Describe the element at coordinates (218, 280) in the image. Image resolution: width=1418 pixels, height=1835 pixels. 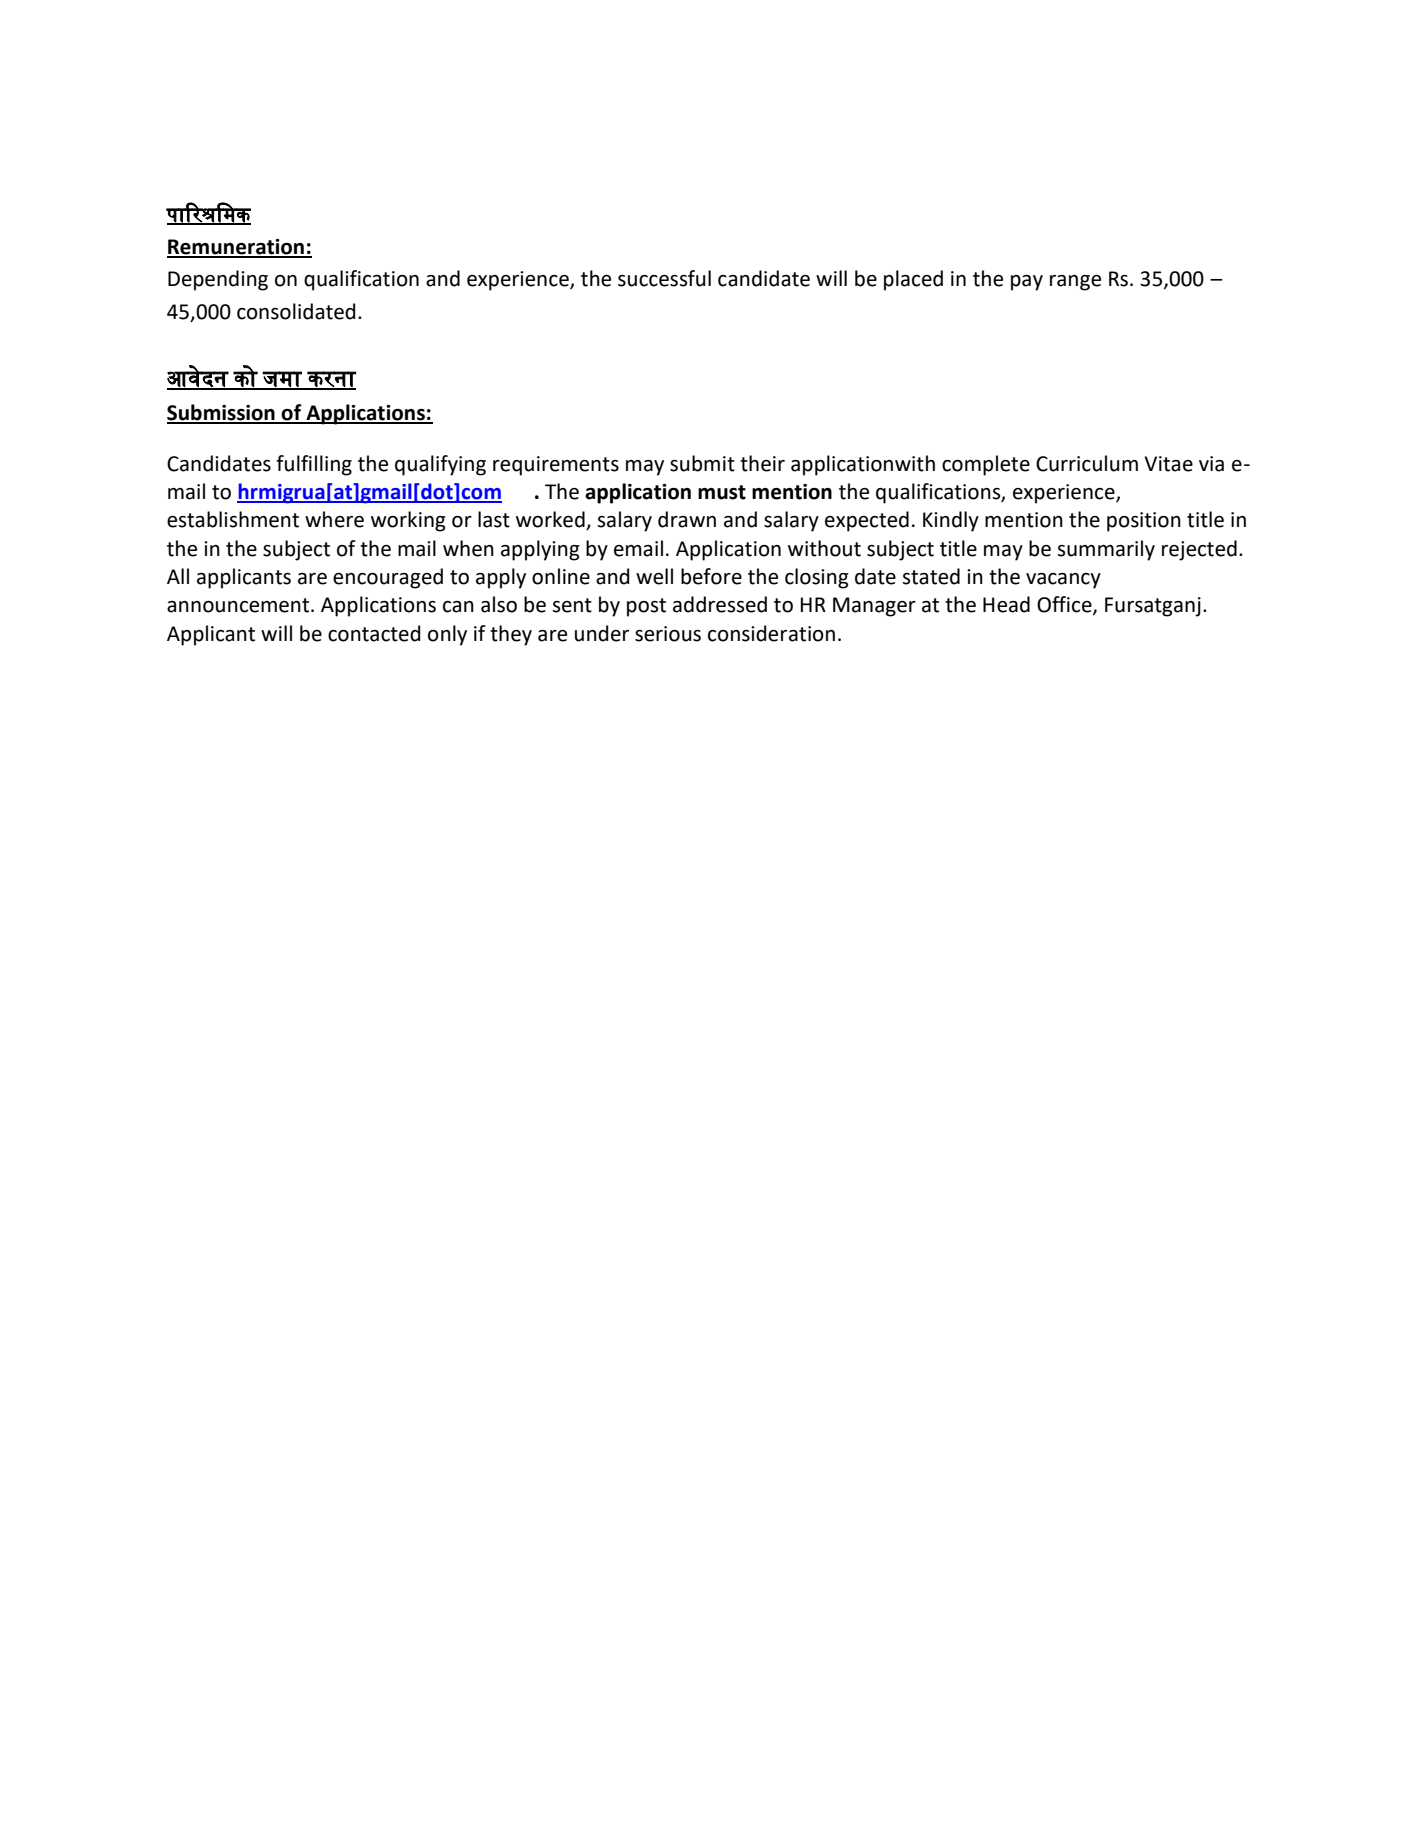
I see `Depending` at that location.
